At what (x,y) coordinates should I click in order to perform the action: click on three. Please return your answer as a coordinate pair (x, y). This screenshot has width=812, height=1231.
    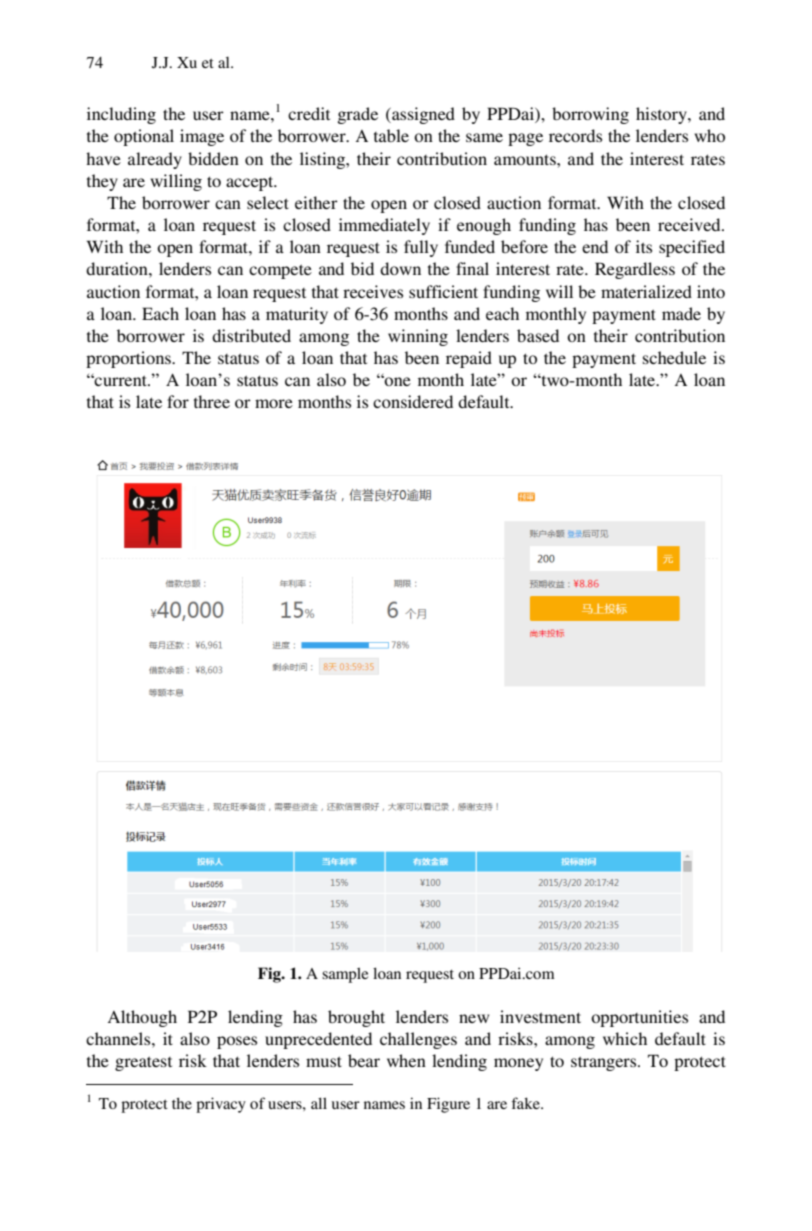
    Looking at the image, I should click on (212, 401).
